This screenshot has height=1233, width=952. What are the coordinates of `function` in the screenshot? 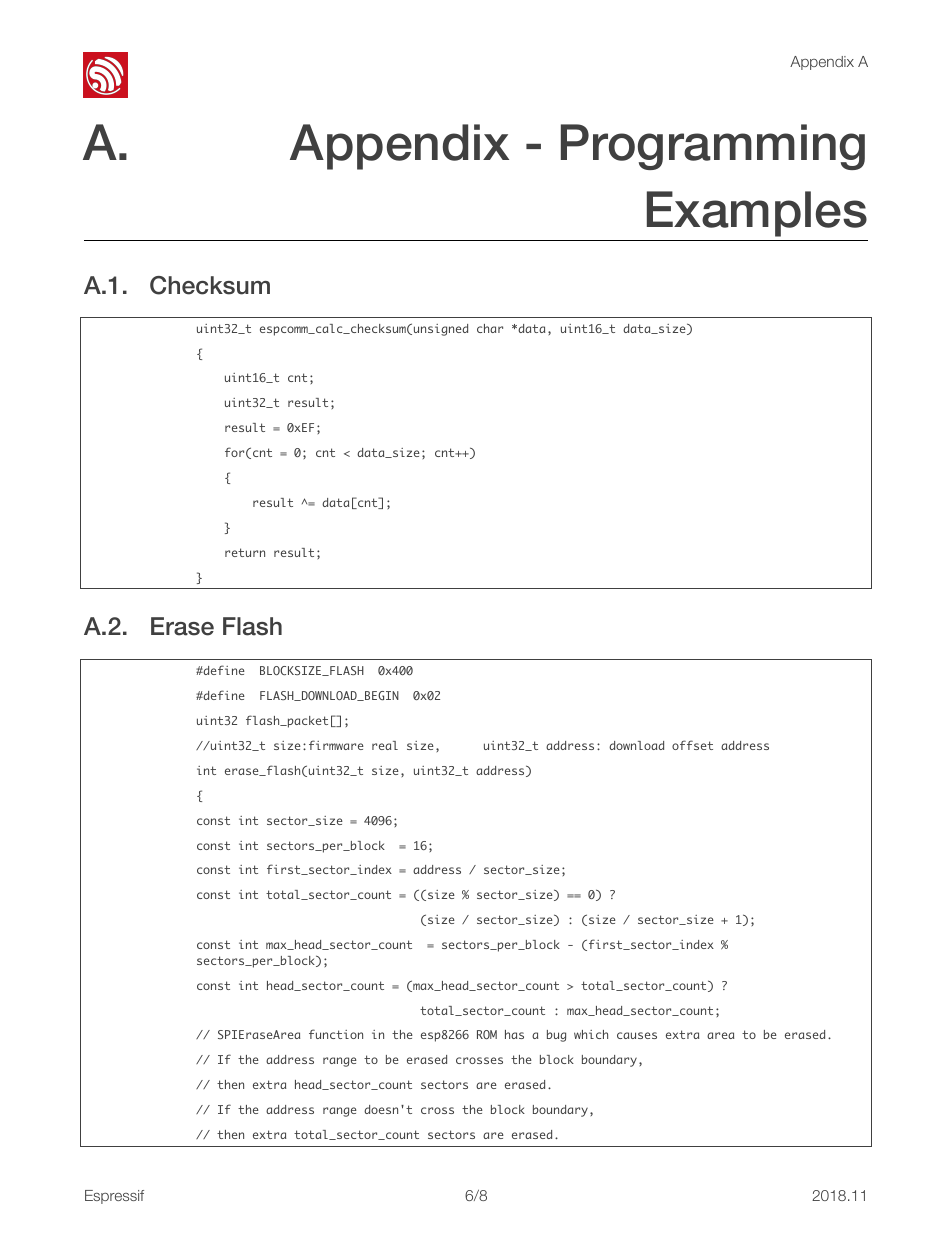 It's located at (336, 1034).
